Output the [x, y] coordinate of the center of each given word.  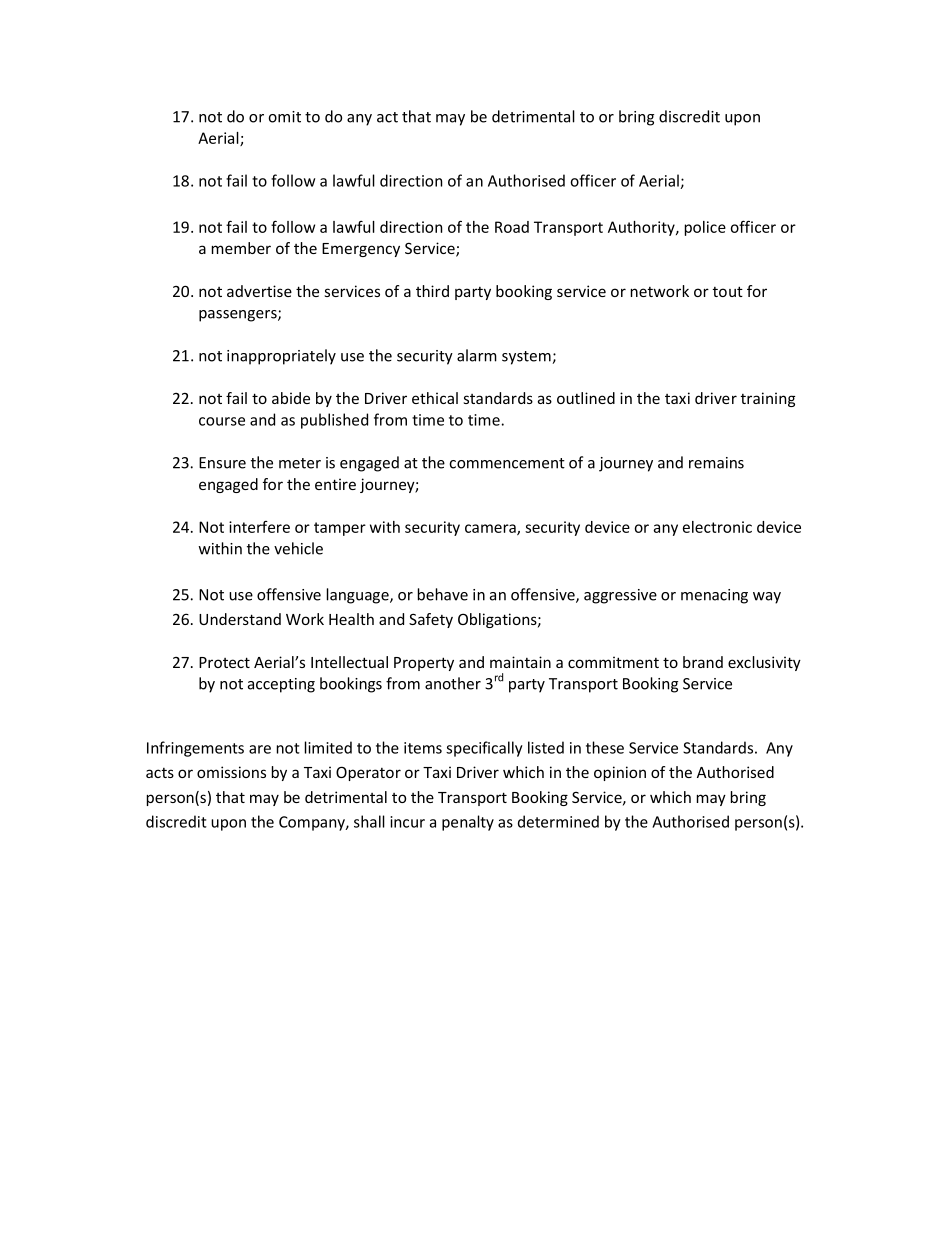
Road [512, 227]
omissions [231, 772]
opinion [620, 773]
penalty [468, 823]
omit [284, 117]
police [705, 228]
